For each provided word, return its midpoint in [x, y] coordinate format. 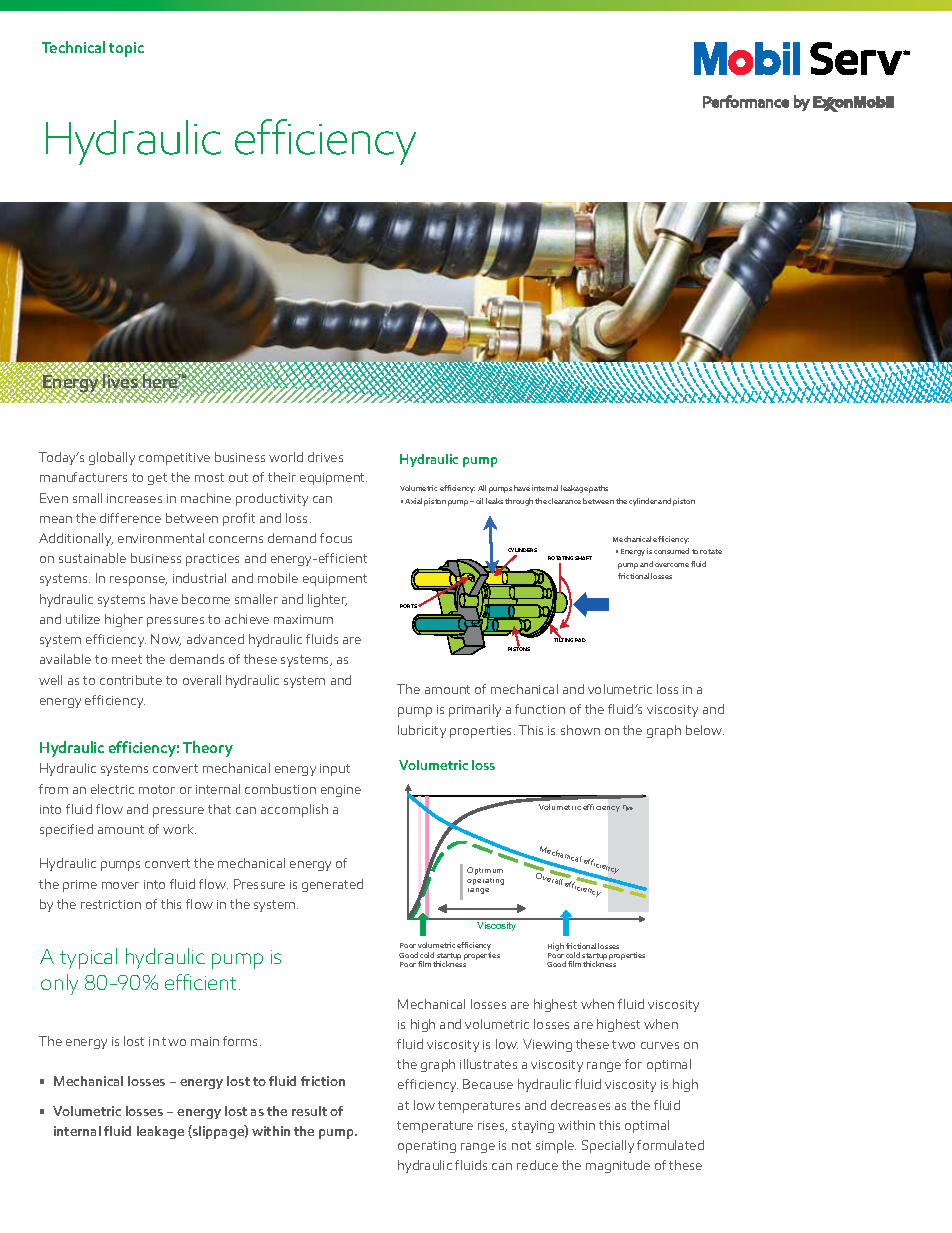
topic [126, 49]
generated [332, 885]
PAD [580, 640]
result [309, 1111]
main [205, 1041]
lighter [327, 600]
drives [325, 457]
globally [112, 458]
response [138, 581]
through [519, 502]
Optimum [485, 871]
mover [120, 885]
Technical [73, 47]
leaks [494, 501]
